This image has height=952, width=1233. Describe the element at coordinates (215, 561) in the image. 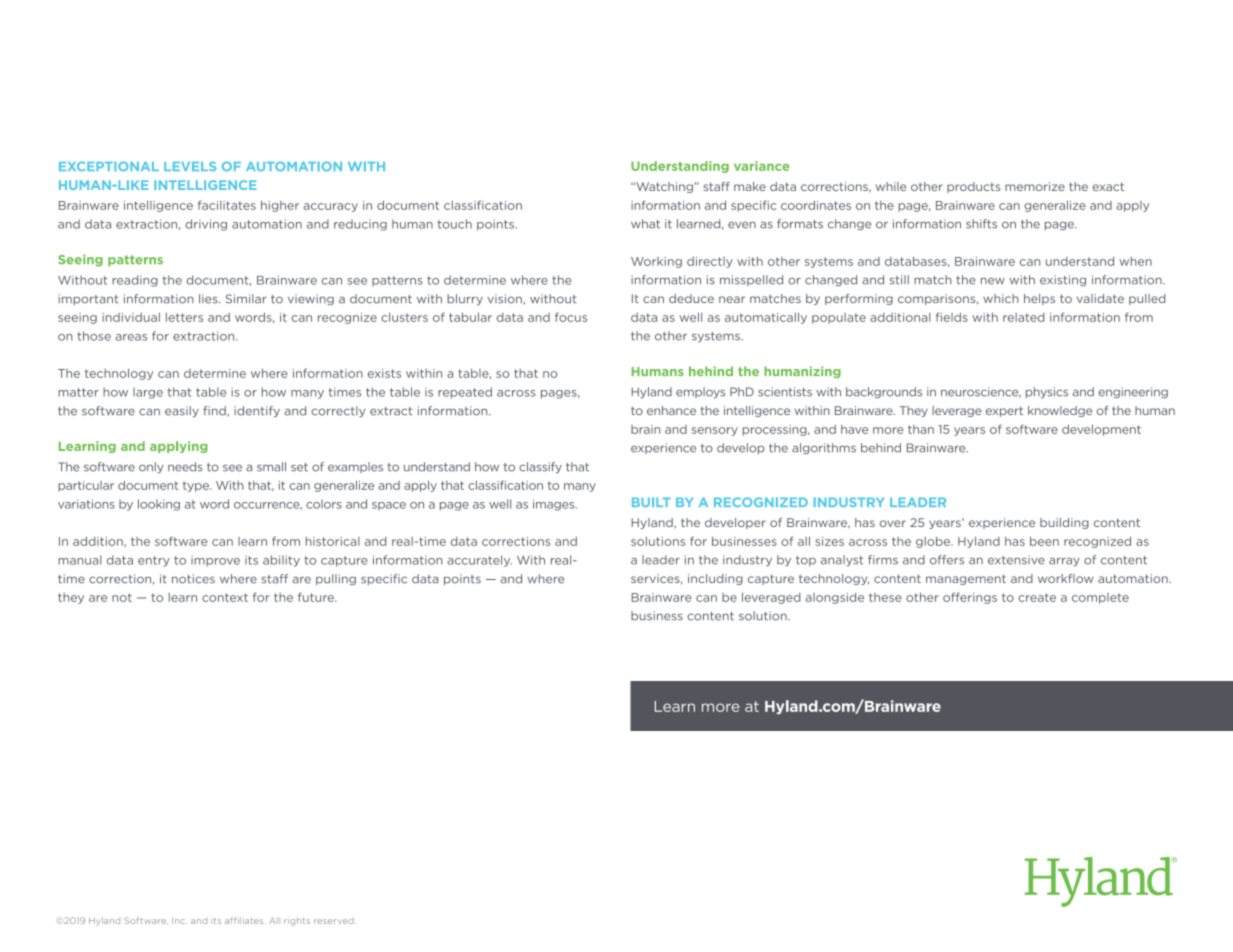

I see `improve` at that location.
